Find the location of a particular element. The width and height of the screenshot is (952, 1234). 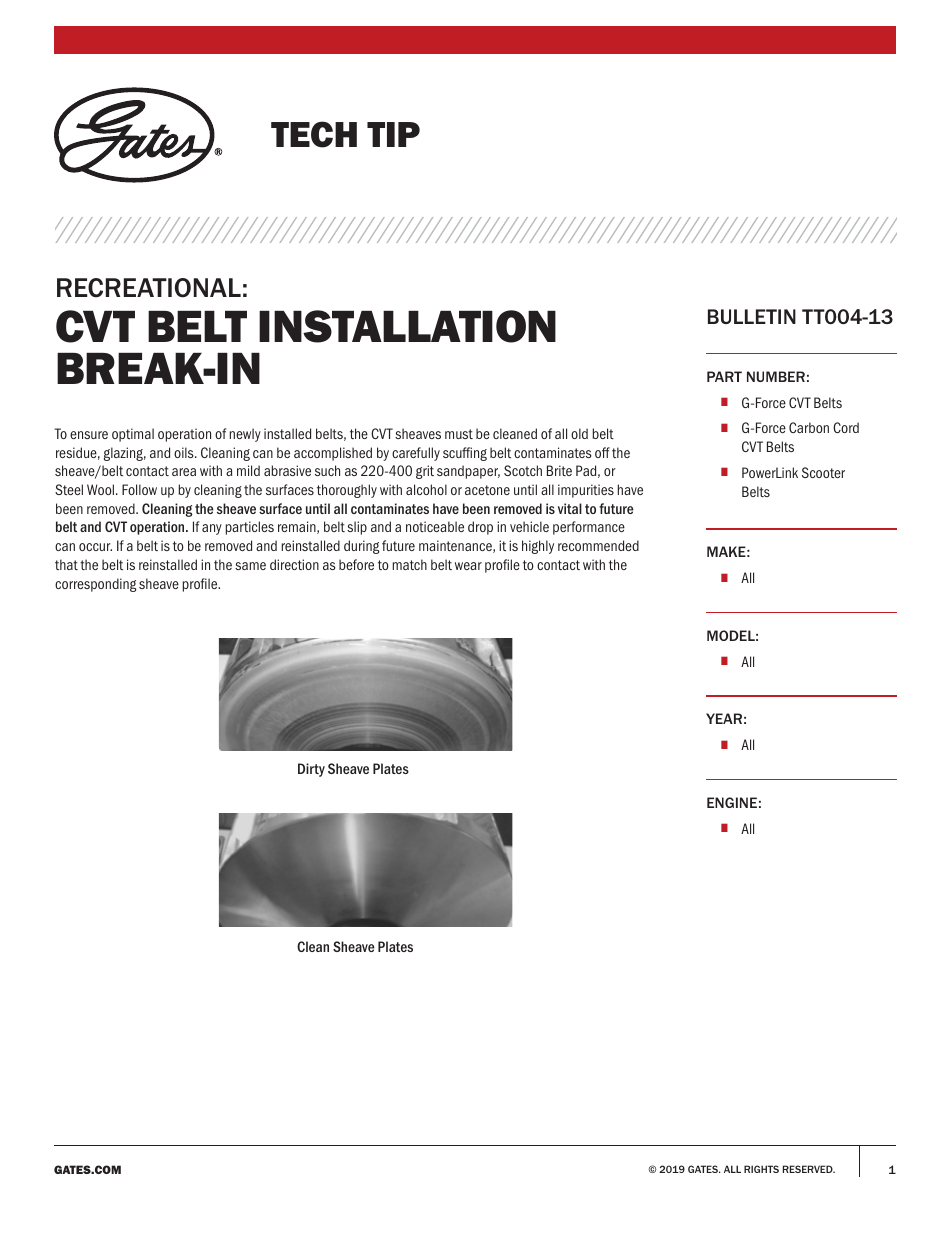

match is located at coordinates (410, 564).
